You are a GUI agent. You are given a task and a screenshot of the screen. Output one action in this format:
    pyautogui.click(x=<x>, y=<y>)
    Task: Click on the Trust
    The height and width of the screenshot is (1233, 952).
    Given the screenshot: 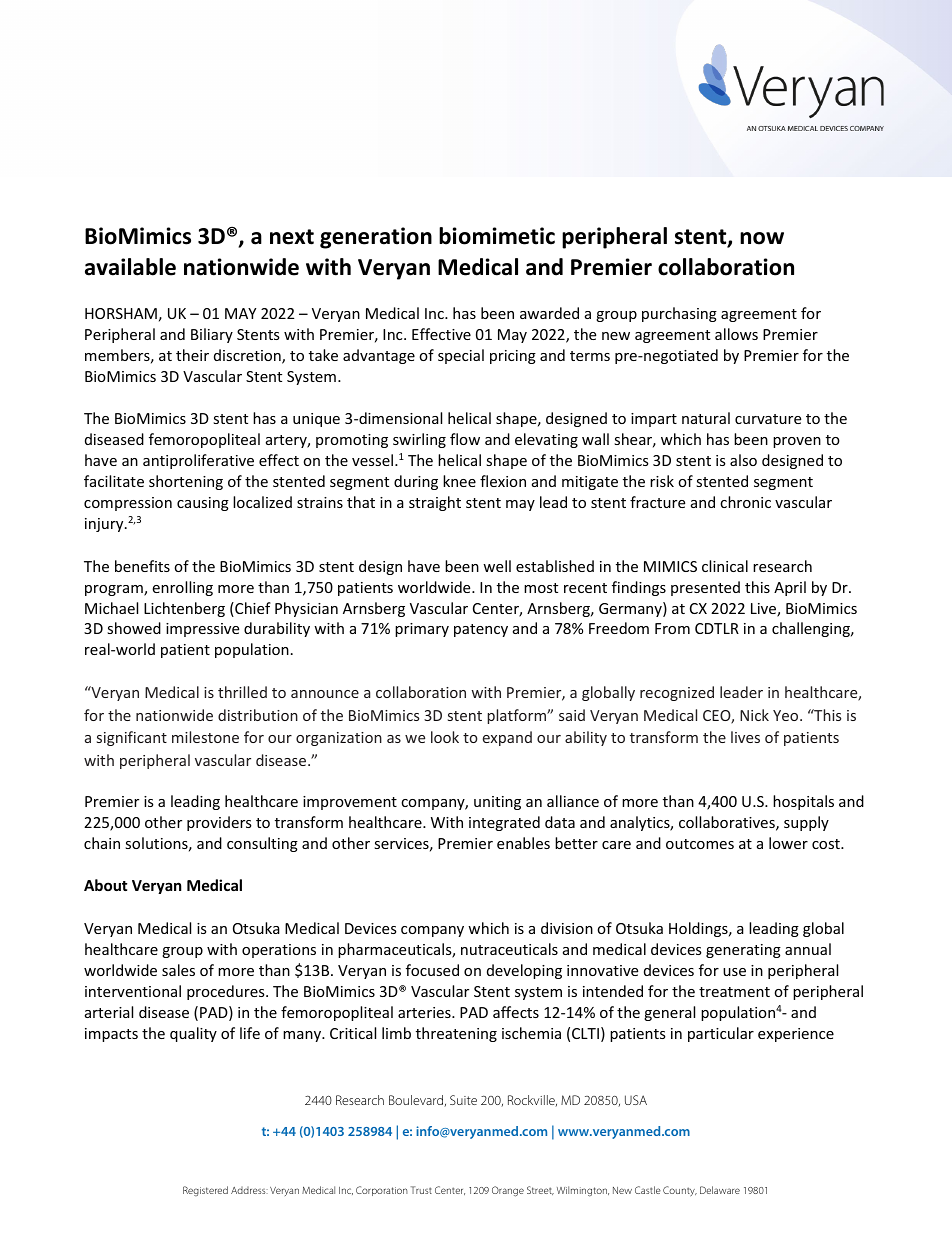 What is the action you would take?
    pyautogui.click(x=421, y=1190)
